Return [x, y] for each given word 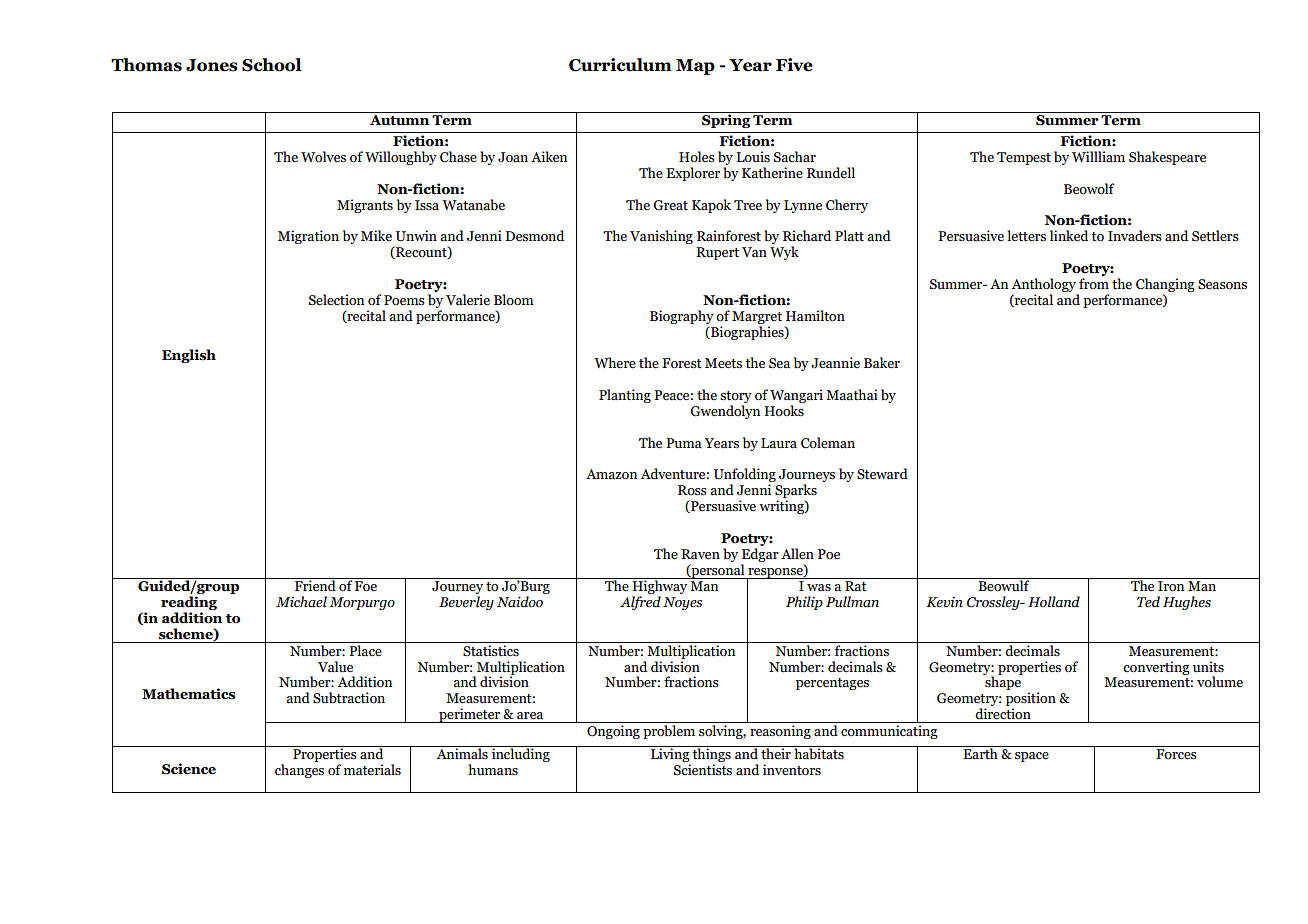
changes [299, 771]
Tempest [1024, 158]
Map [695, 67]
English [189, 356]
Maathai [852, 395]
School [272, 65]
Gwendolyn [725, 412]
